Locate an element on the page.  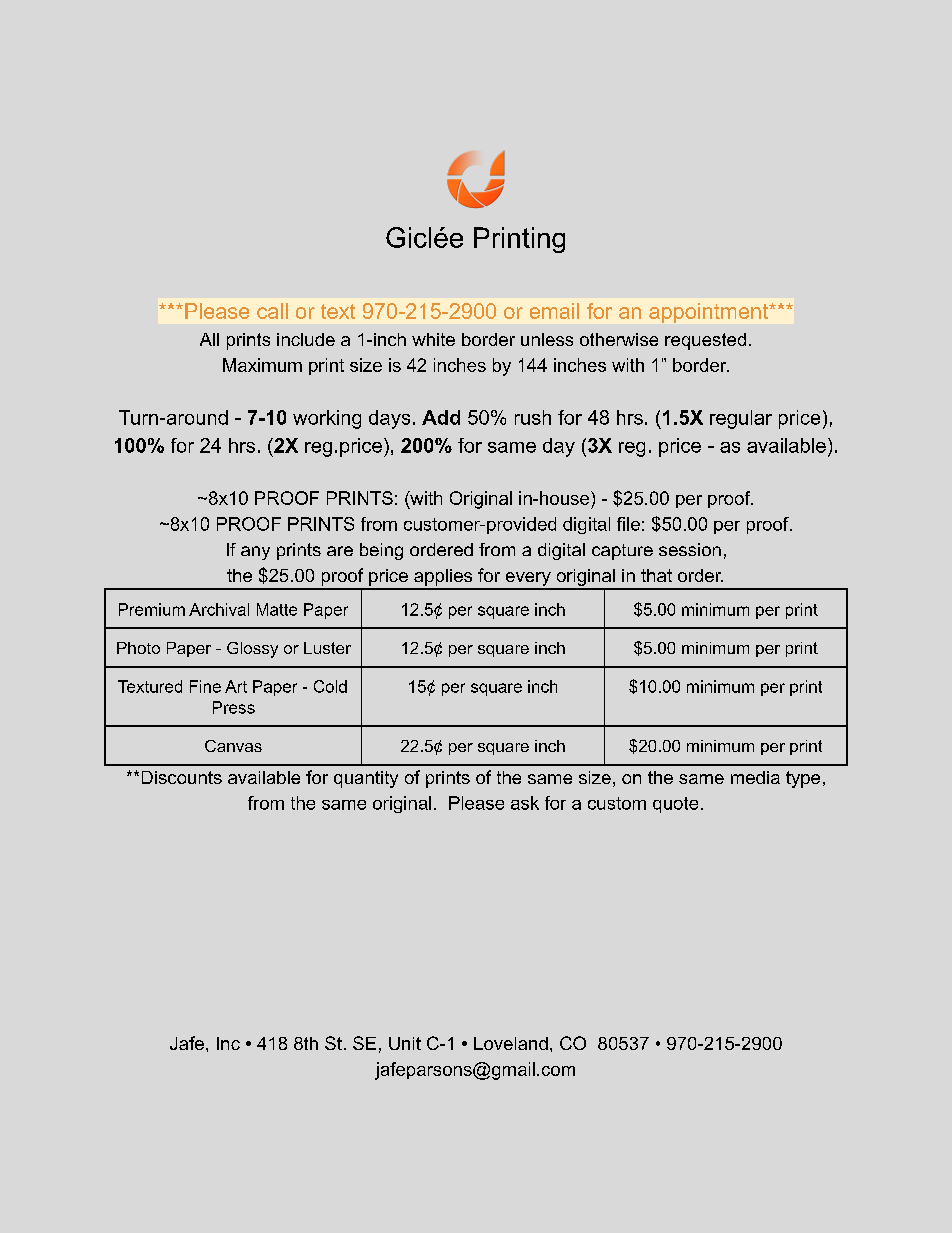
call is located at coordinates (272, 311).
